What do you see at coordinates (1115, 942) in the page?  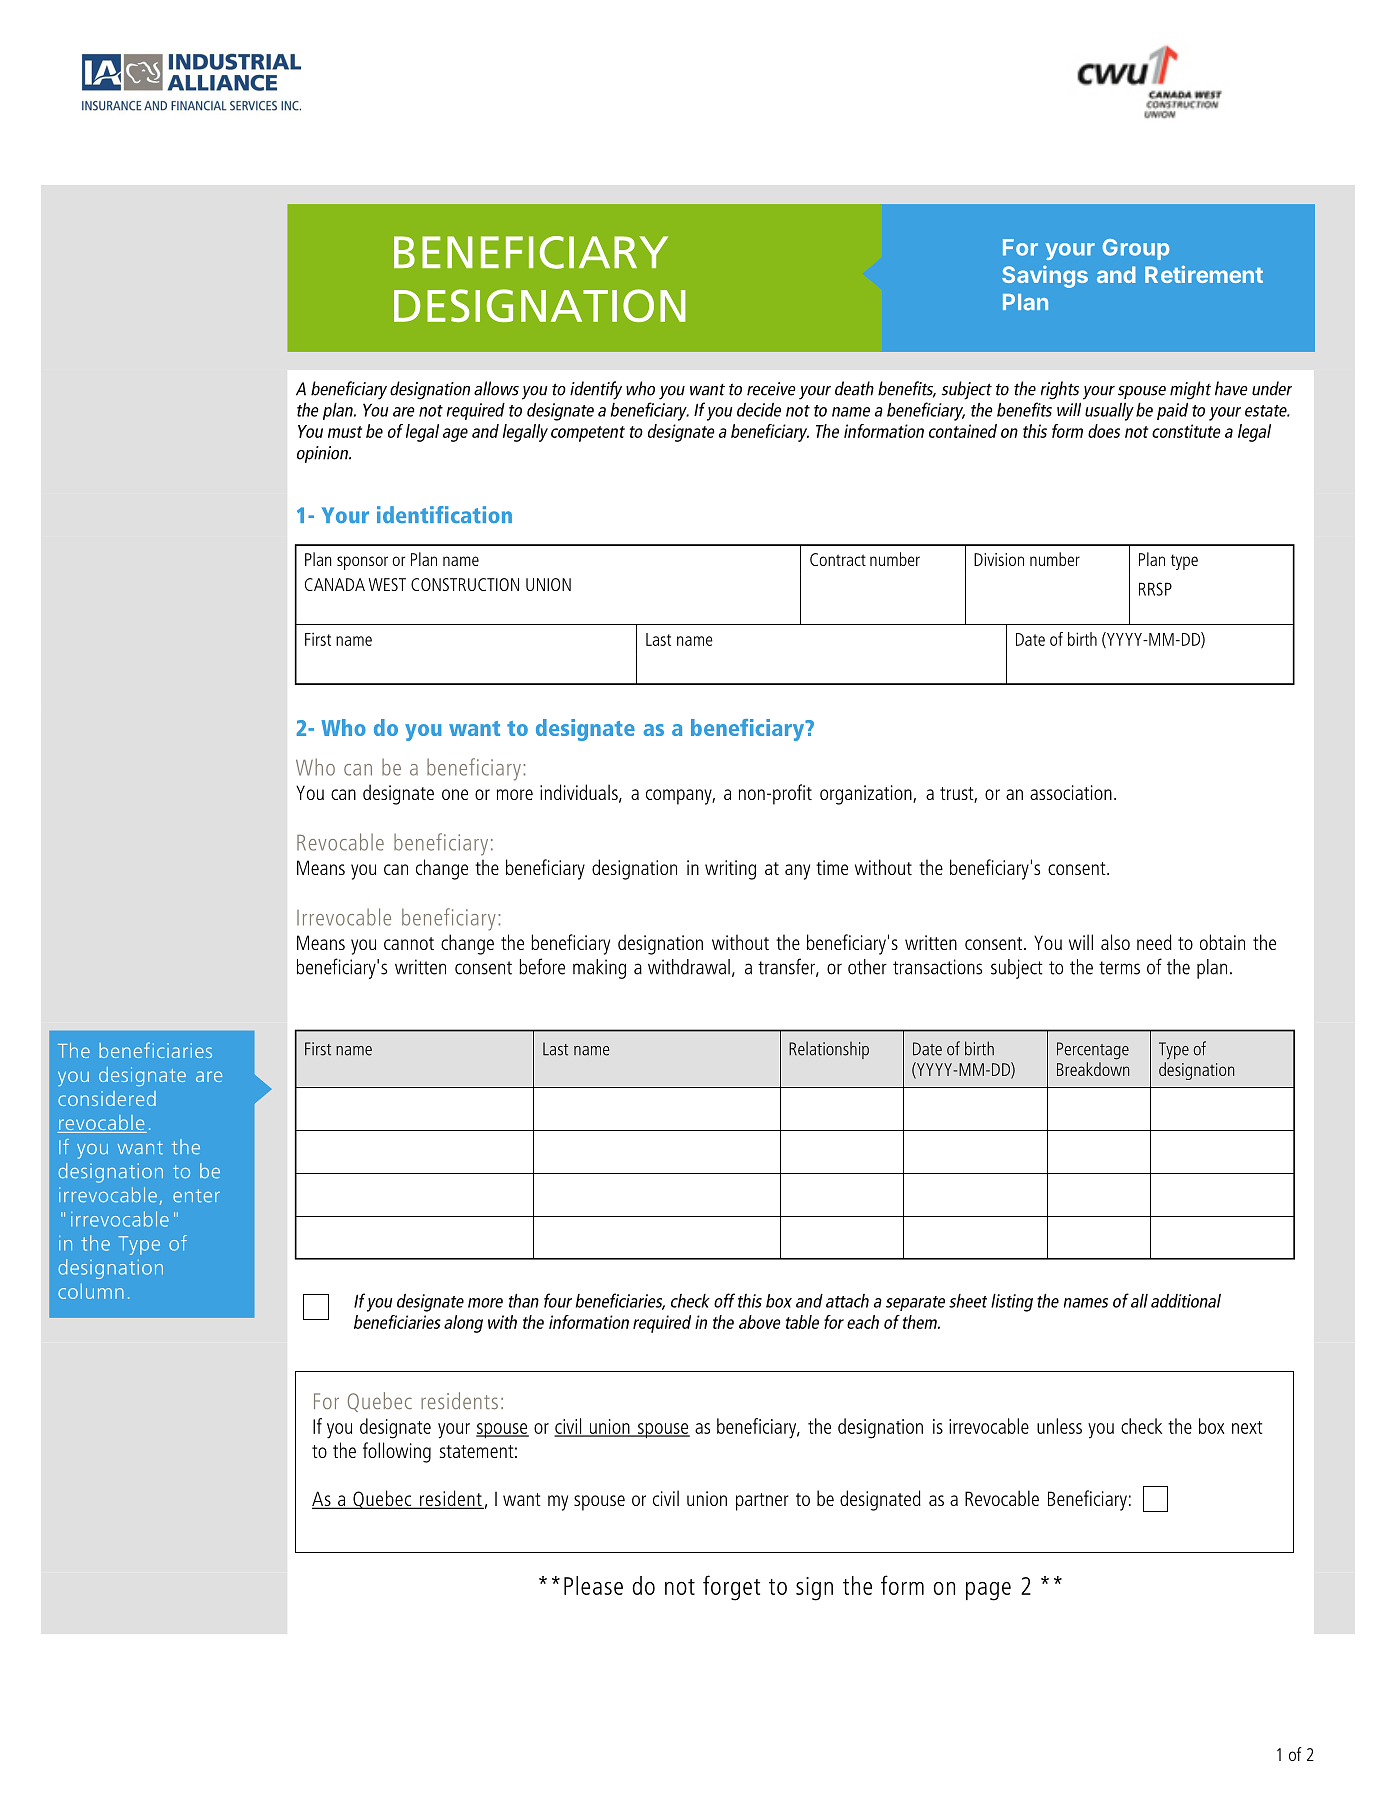 I see `also` at bounding box center [1115, 942].
